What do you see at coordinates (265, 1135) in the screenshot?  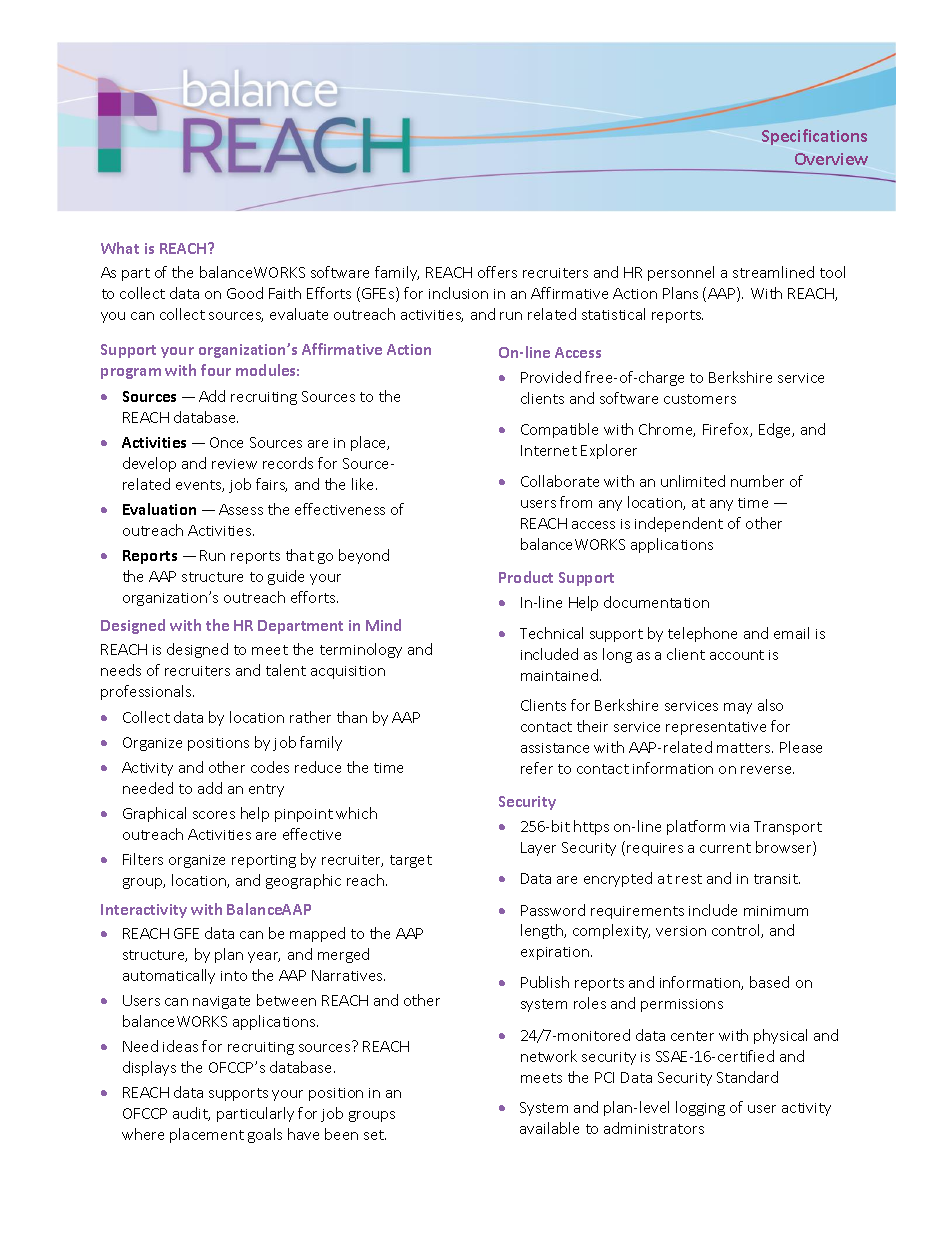 I see `goals` at bounding box center [265, 1135].
